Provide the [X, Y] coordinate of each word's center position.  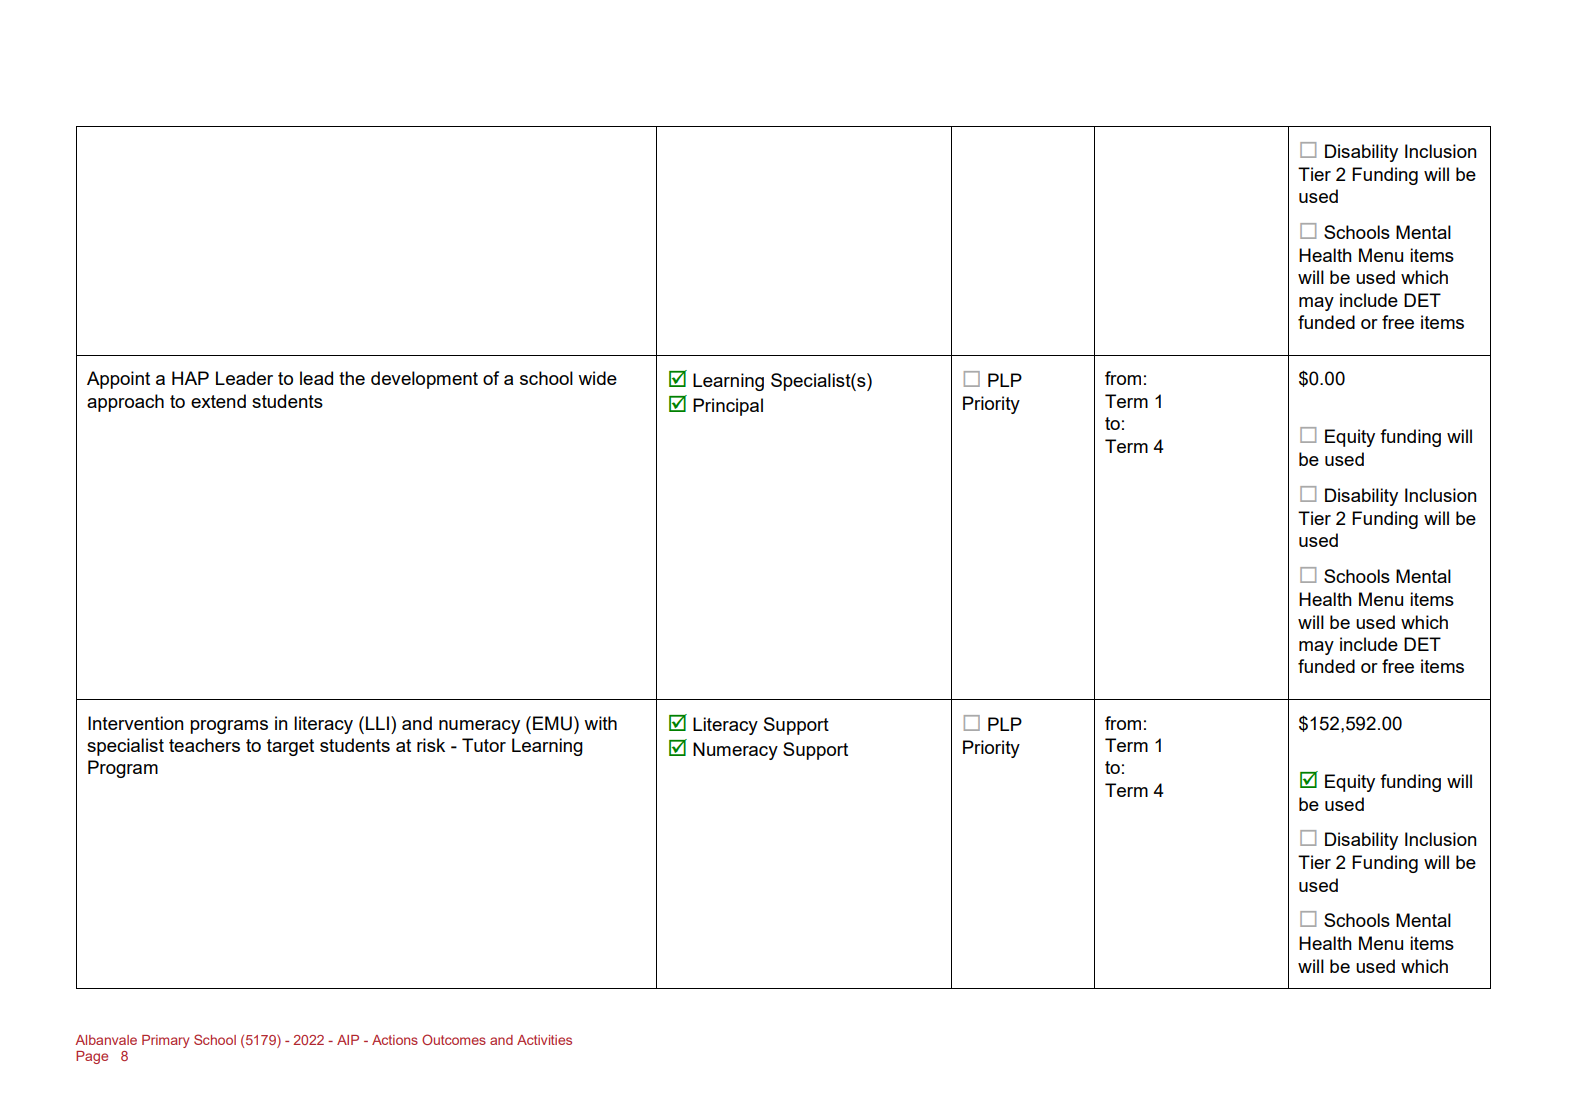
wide [597, 378]
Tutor [484, 745]
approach [125, 403]
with [600, 723]
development [424, 380]
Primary [165, 1041]
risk [431, 745]
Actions [395, 1040]
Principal [728, 407]
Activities [544, 1040]
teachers [204, 745]
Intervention [136, 723]
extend [218, 401]
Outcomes [454, 1039]
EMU [552, 723]
